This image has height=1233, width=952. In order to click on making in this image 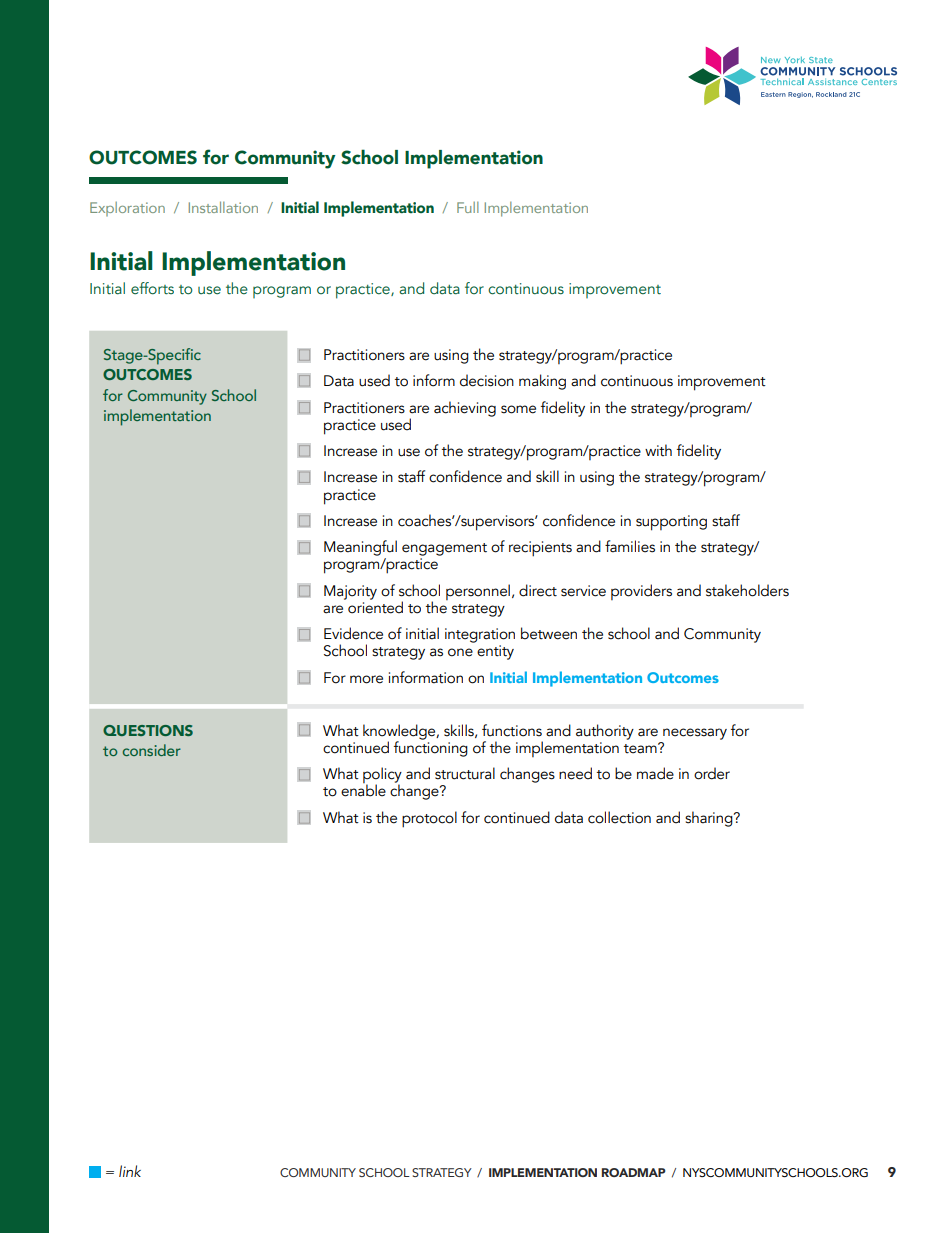, I will do `click(542, 382)`.
